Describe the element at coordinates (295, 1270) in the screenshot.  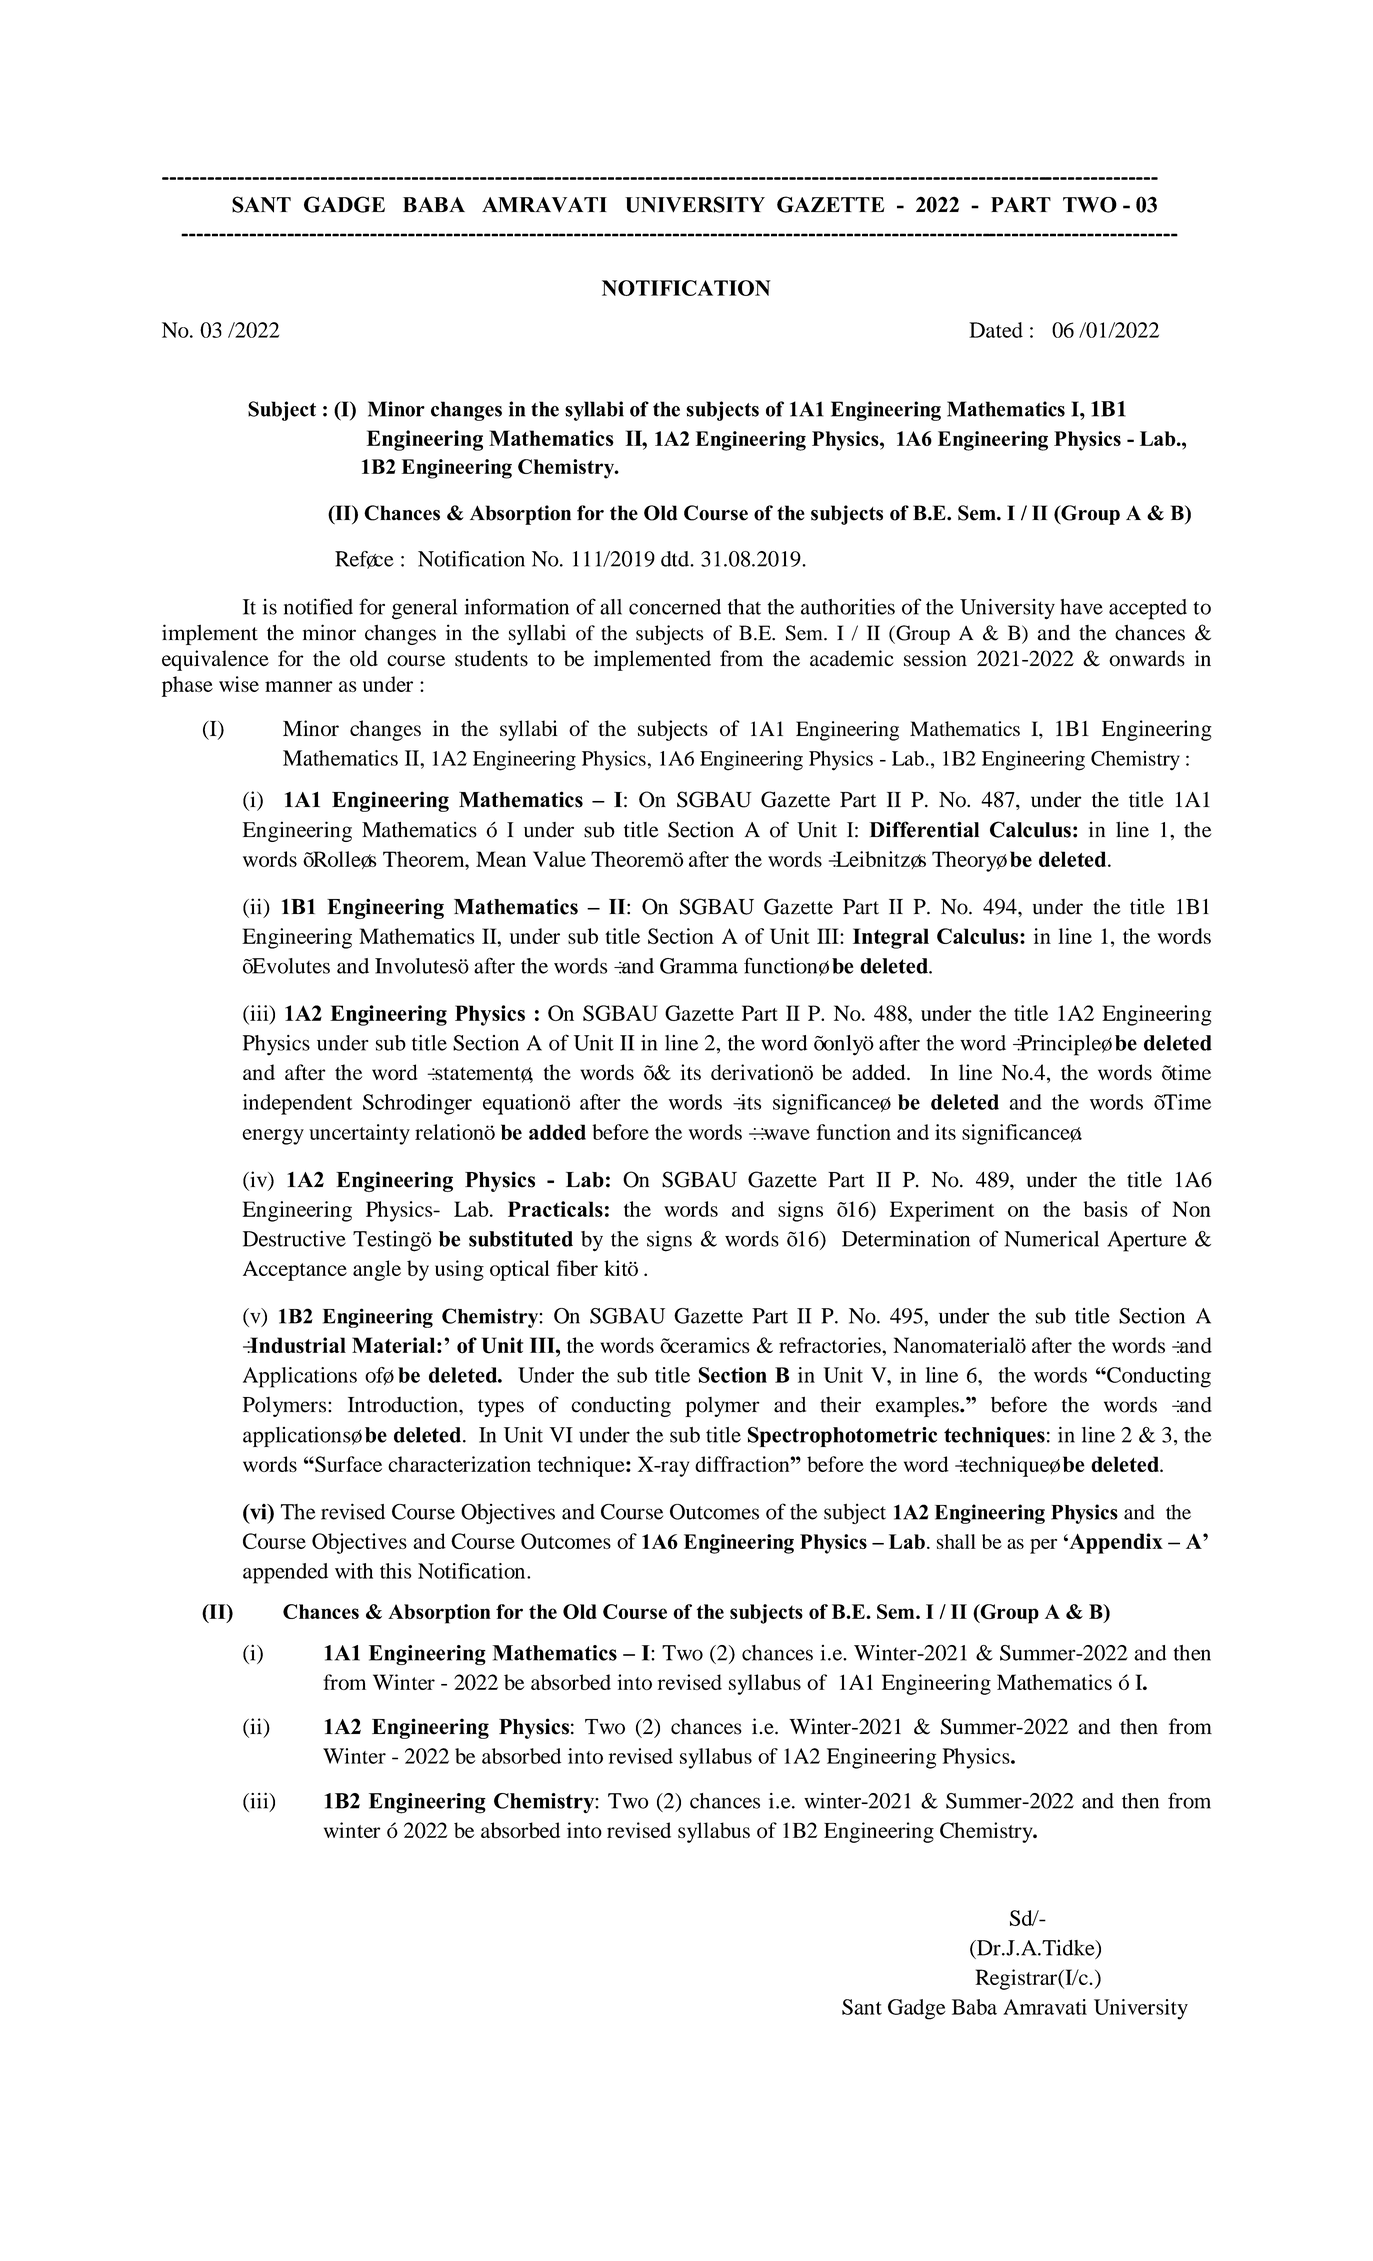
I see `Acceptance` at that location.
